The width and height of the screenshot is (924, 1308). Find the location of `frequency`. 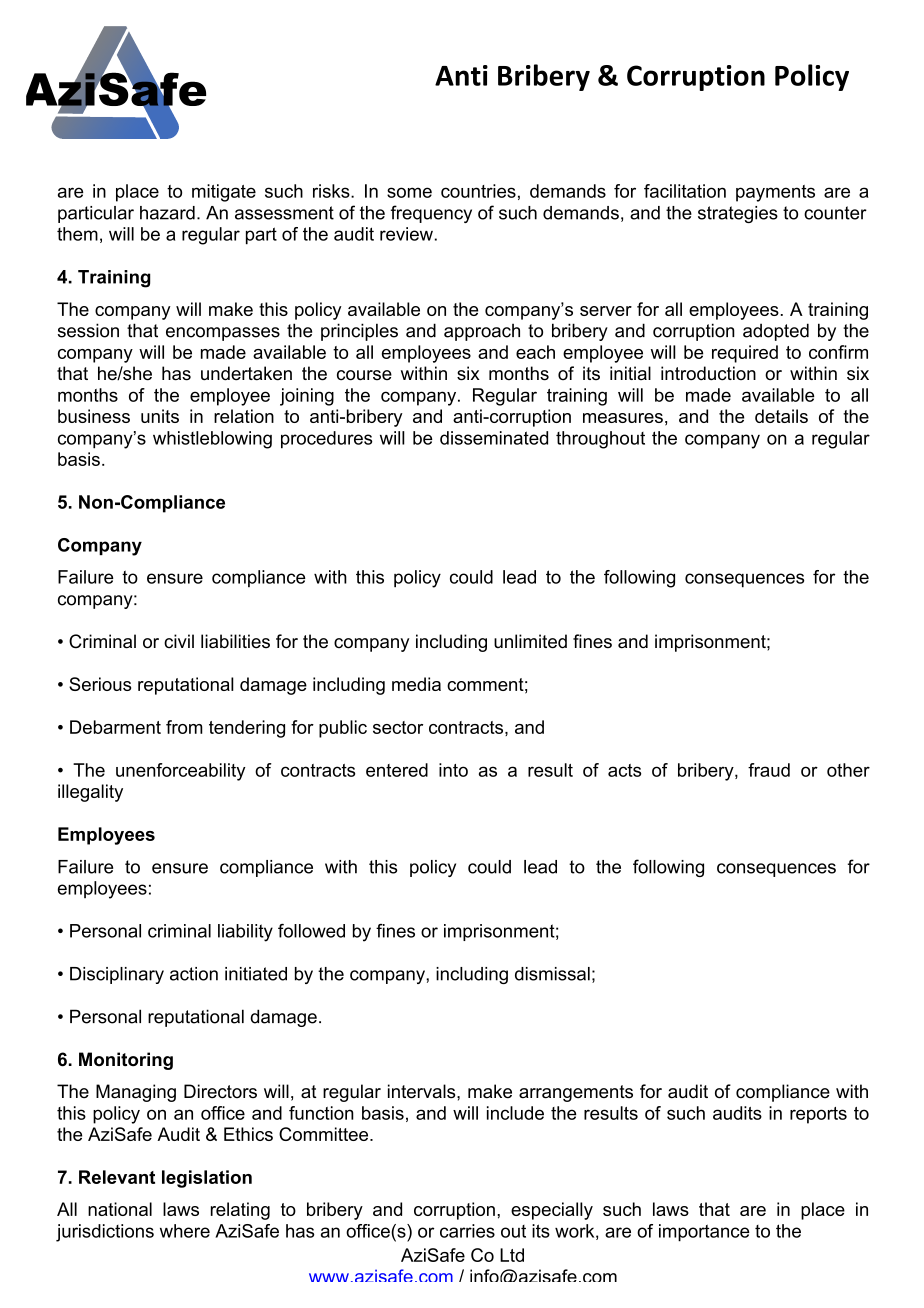

frequency is located at coordinates (431, 214).
